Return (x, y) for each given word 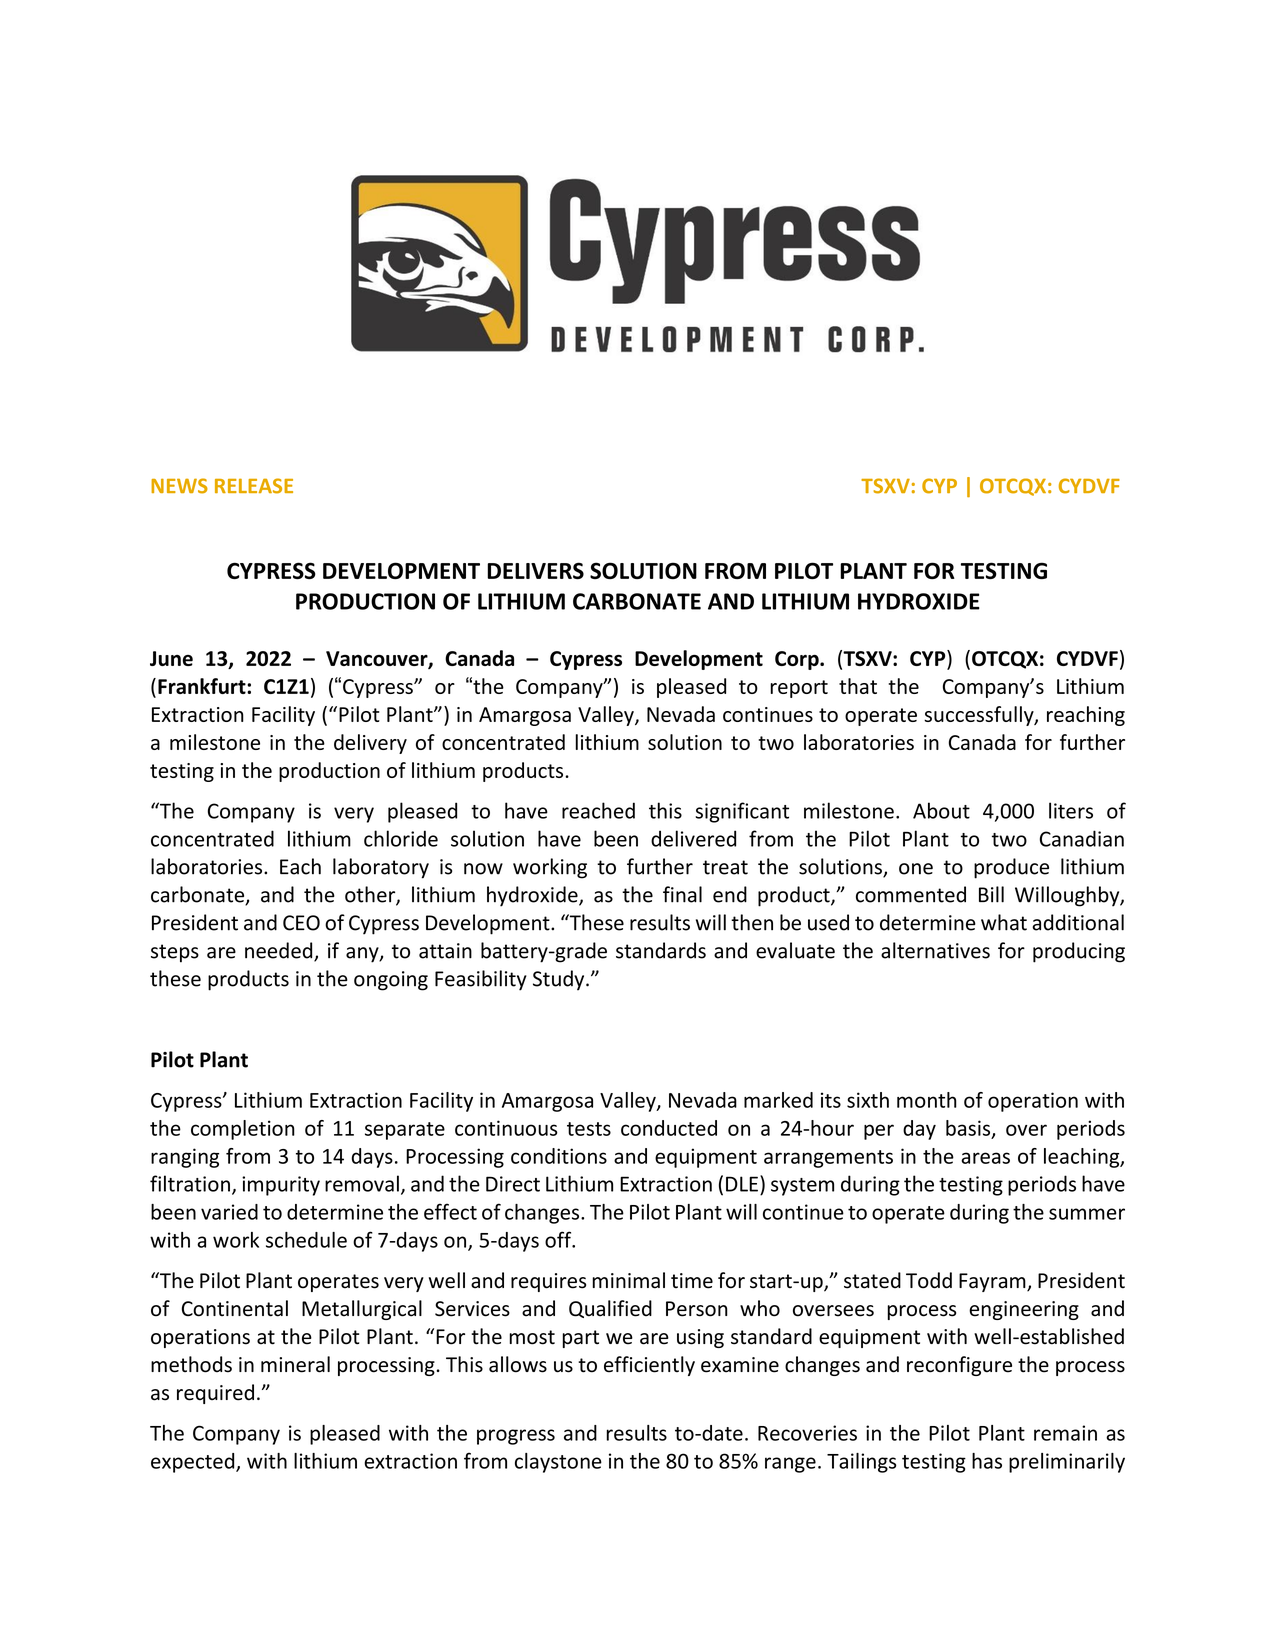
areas (985, 1158)
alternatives (935, 950)
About (941, 810)
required (215, 1394)
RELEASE (254, 486)
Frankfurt (203, 686)
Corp (798, 660)
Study (560, 980)
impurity (281, 1186)
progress (516, 1437)
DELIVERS (535, 570)
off (559, 1239)
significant (742, 812)
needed (280, 951)
